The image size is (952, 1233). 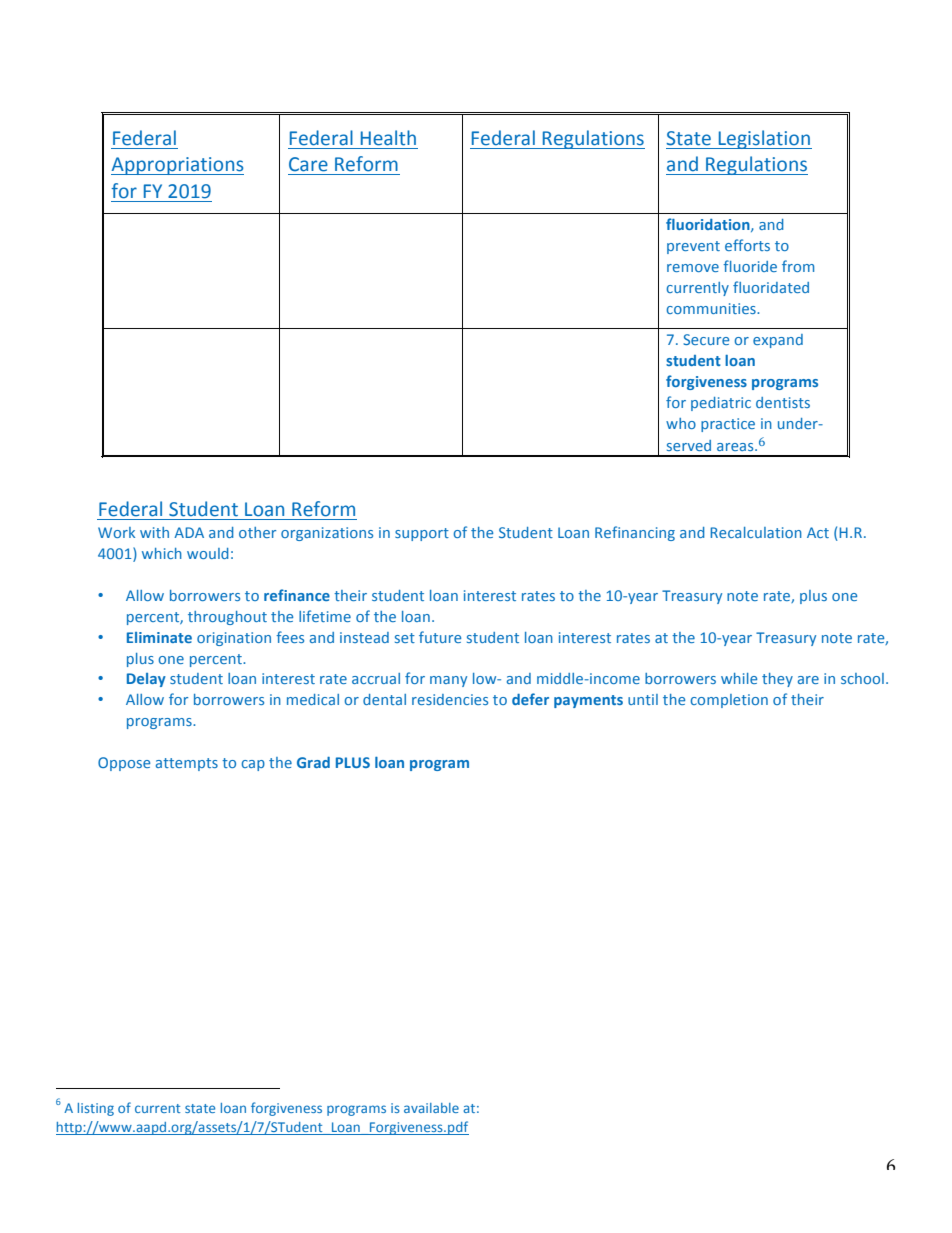 What do you see at coordinates (189, 532) in the page?
I see `ADA` at bounding box center [189, 532].
